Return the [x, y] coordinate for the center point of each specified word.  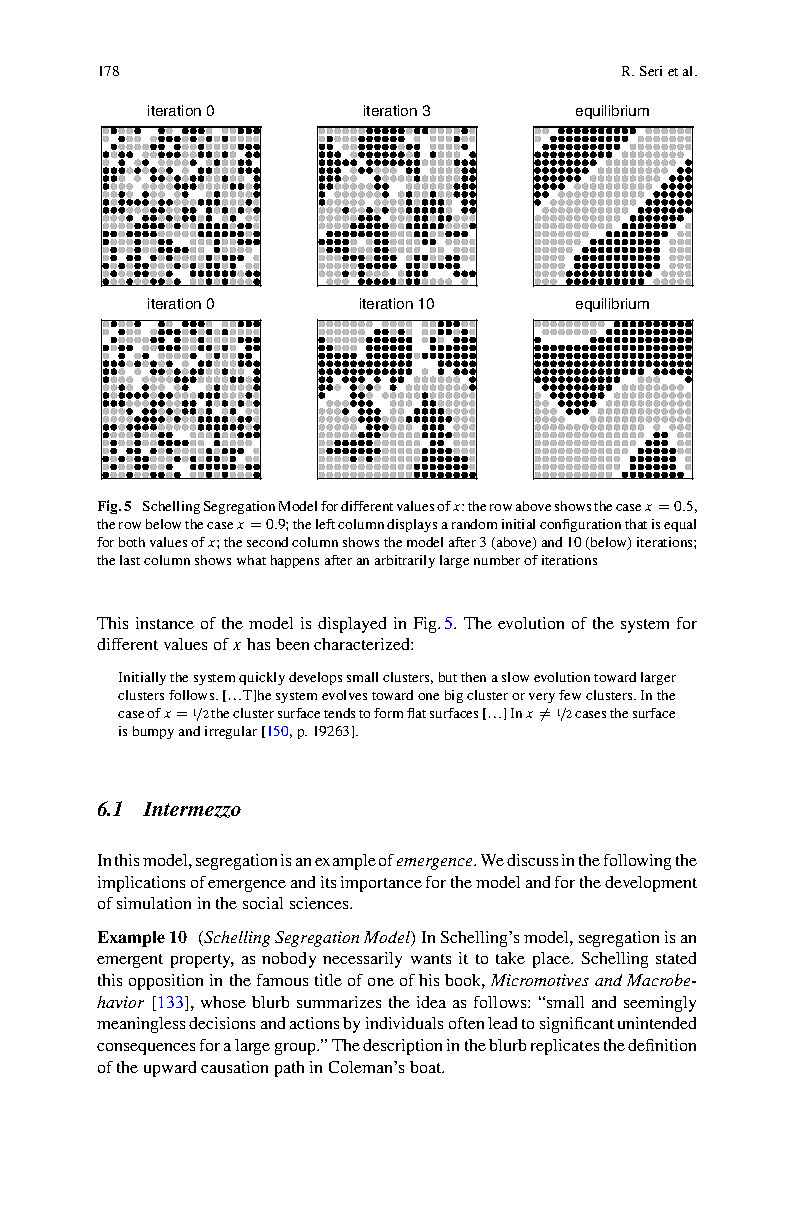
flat [416, 713]
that [636, 524]
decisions [222, 1023]
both [132, 542]
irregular [231, 732]
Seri [651, 71]
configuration [580, 525]
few [570, 695]
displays [412, 525]
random [474, 524]
